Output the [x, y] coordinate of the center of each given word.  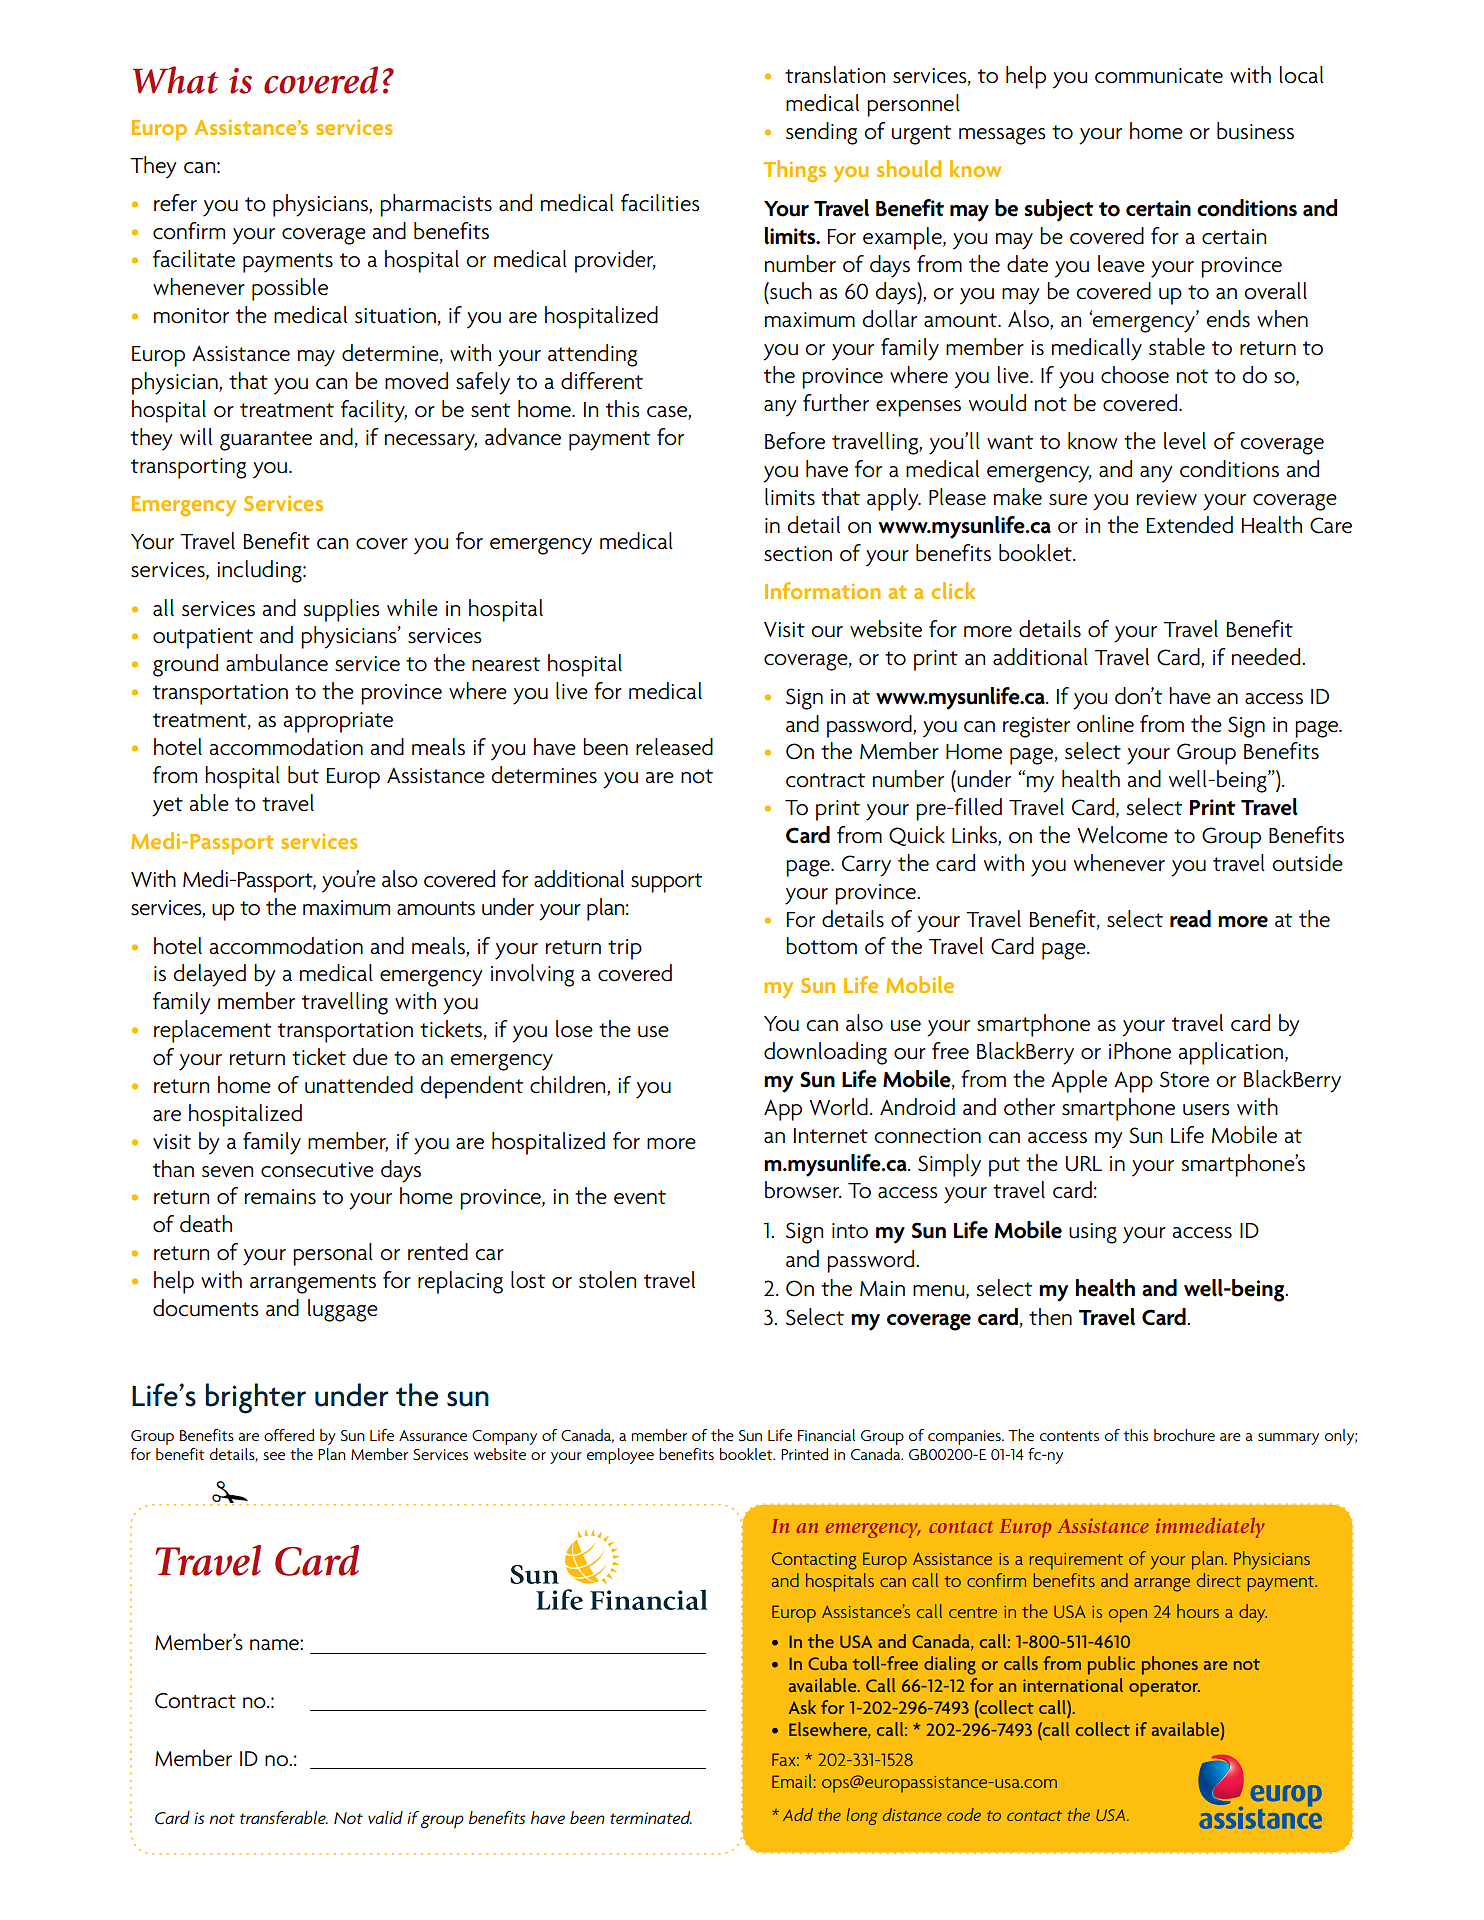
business [1255, 131]
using [1093, 1233]
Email [792, 1781]
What [176, 80]
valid [385, 1817]
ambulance [277, 663]
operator [1164, 1689]
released [674, 747]
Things [794, 171]
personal [333, 1254]
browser [803, 1190]
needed [1267, 657]
